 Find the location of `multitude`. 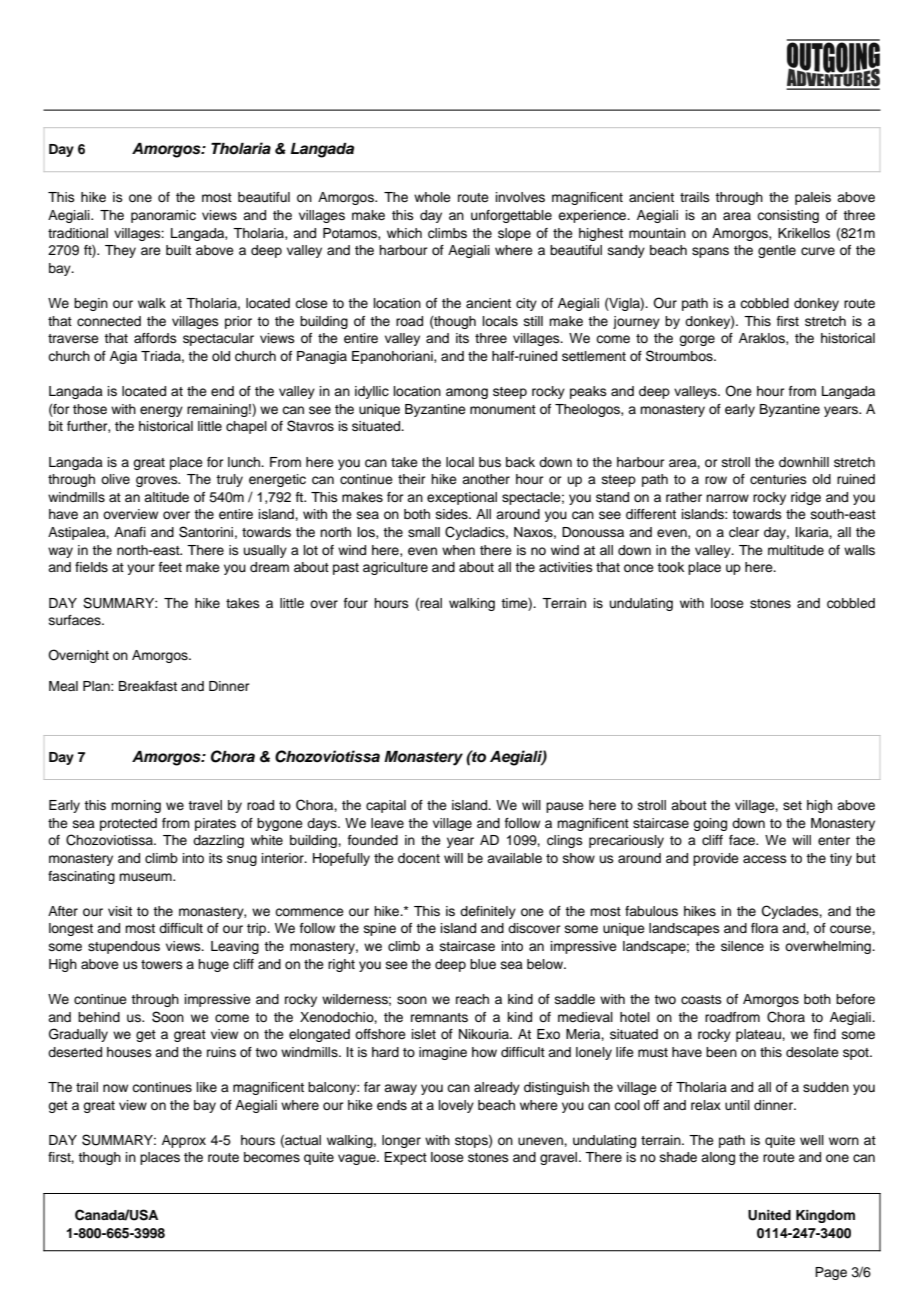

multitude is located at coordinates (796, 550).
